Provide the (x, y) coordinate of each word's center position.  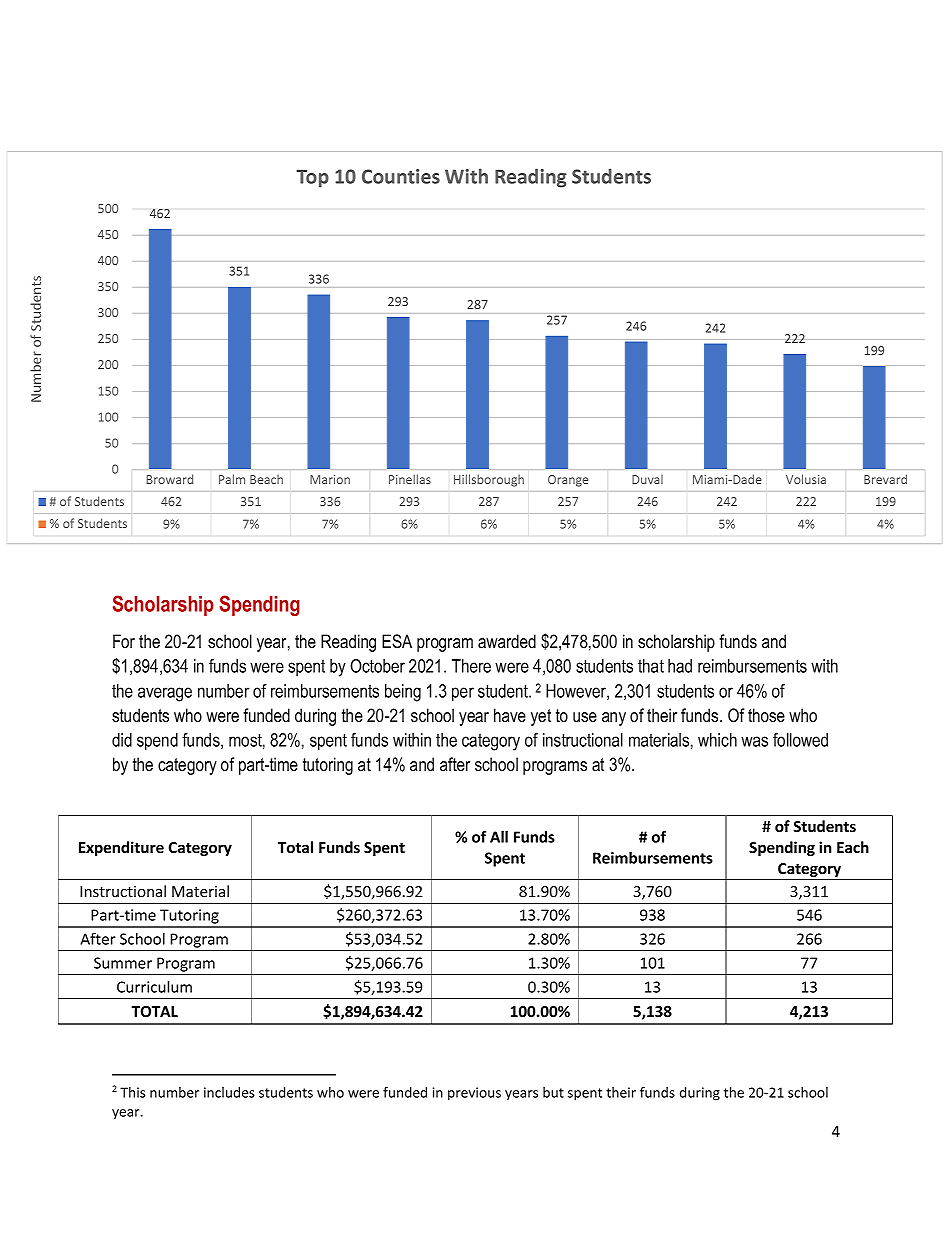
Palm (232, 479)
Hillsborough (489, 480)
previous (474, 1094)
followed (800, 740)
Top (312, 178)
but (553, 1092)
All (499, 837)
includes (229, 1092)
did (122, 740)
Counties (401, 176)
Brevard (885, 479)
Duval (647, 479)
